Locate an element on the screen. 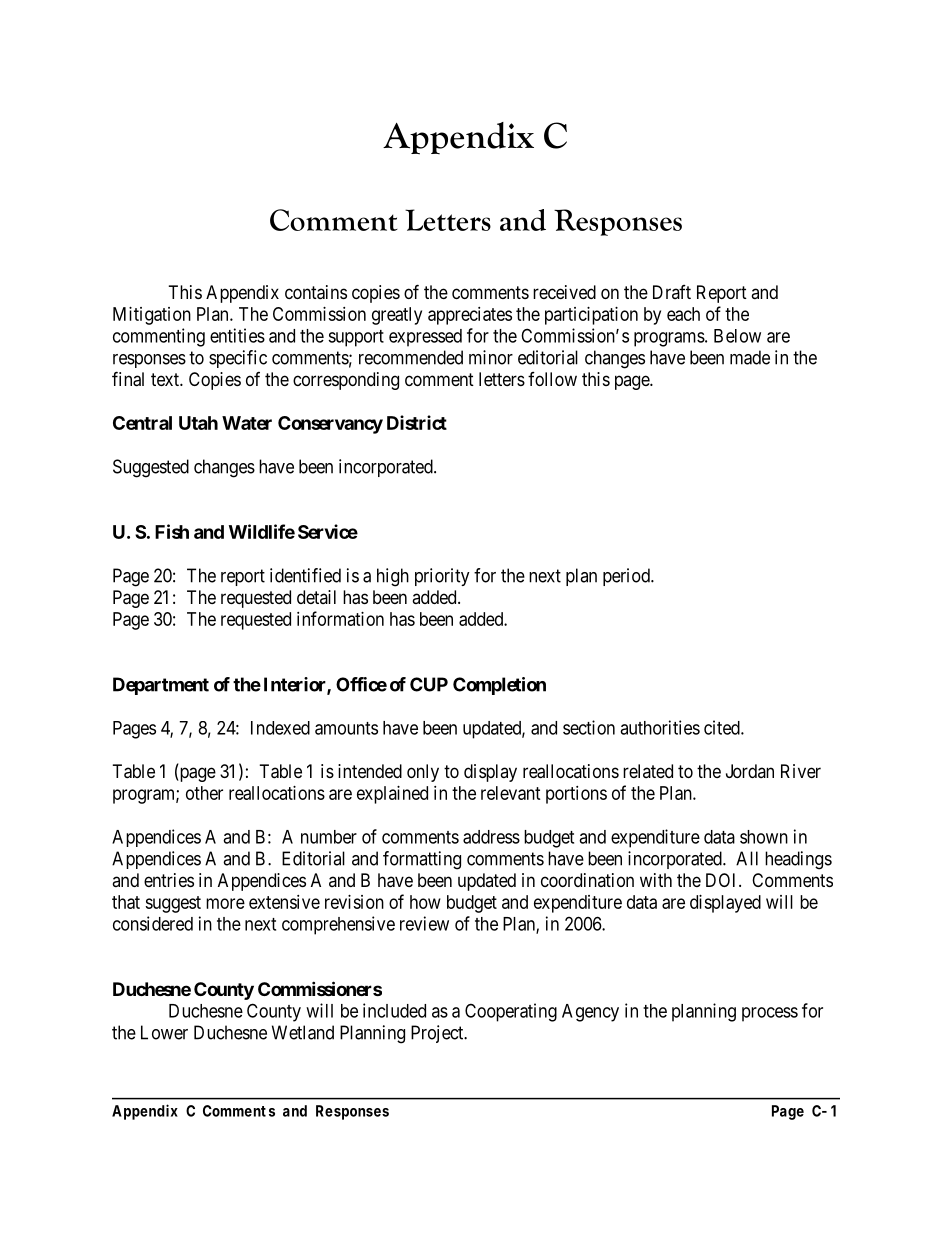 The image size is (952, 1233). process is located at coordinates (770, 1014).
